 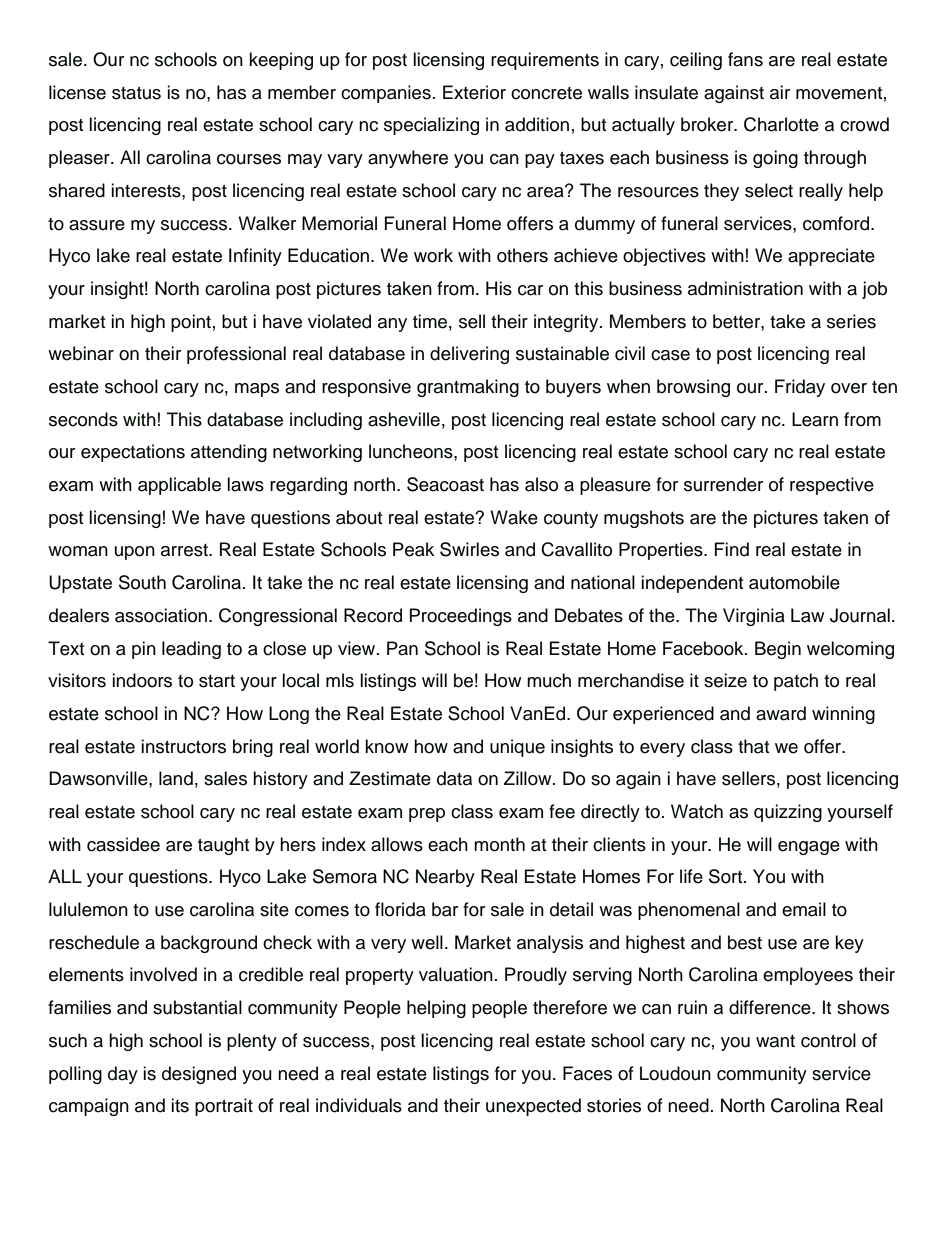 What do you see at coordinates (474, 92) in the image?
I see `Exterior` at bounding box center [474, 92].
